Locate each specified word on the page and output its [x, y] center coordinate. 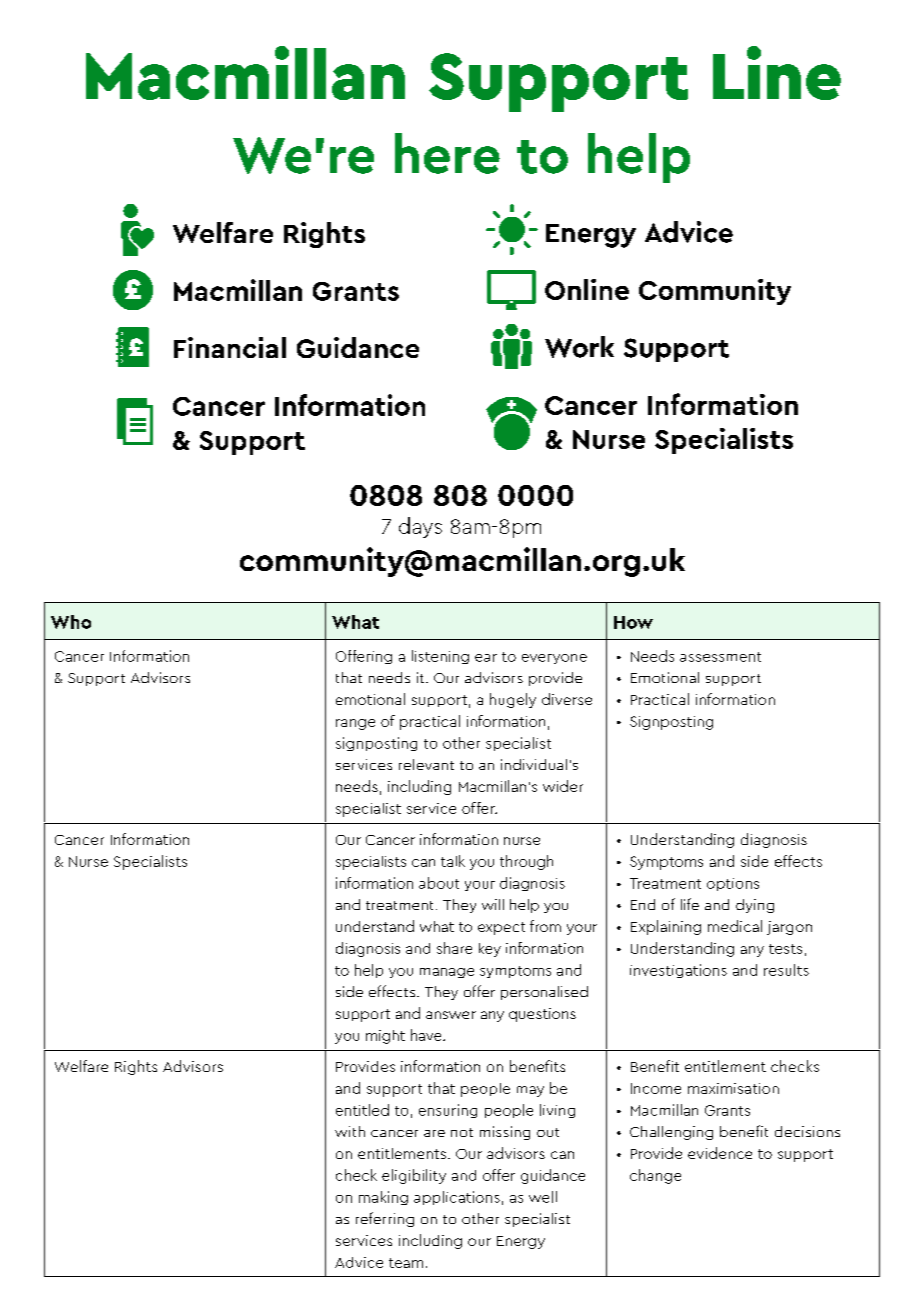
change [655, 1176]
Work [579, 347]
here [447, 153]
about [439, 883]
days [420, 527]
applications [457, 1198]
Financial [230, 347]
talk [453, 861]
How [633, 622]
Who [71, 622]
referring [385, 1219]
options [733, 884]
